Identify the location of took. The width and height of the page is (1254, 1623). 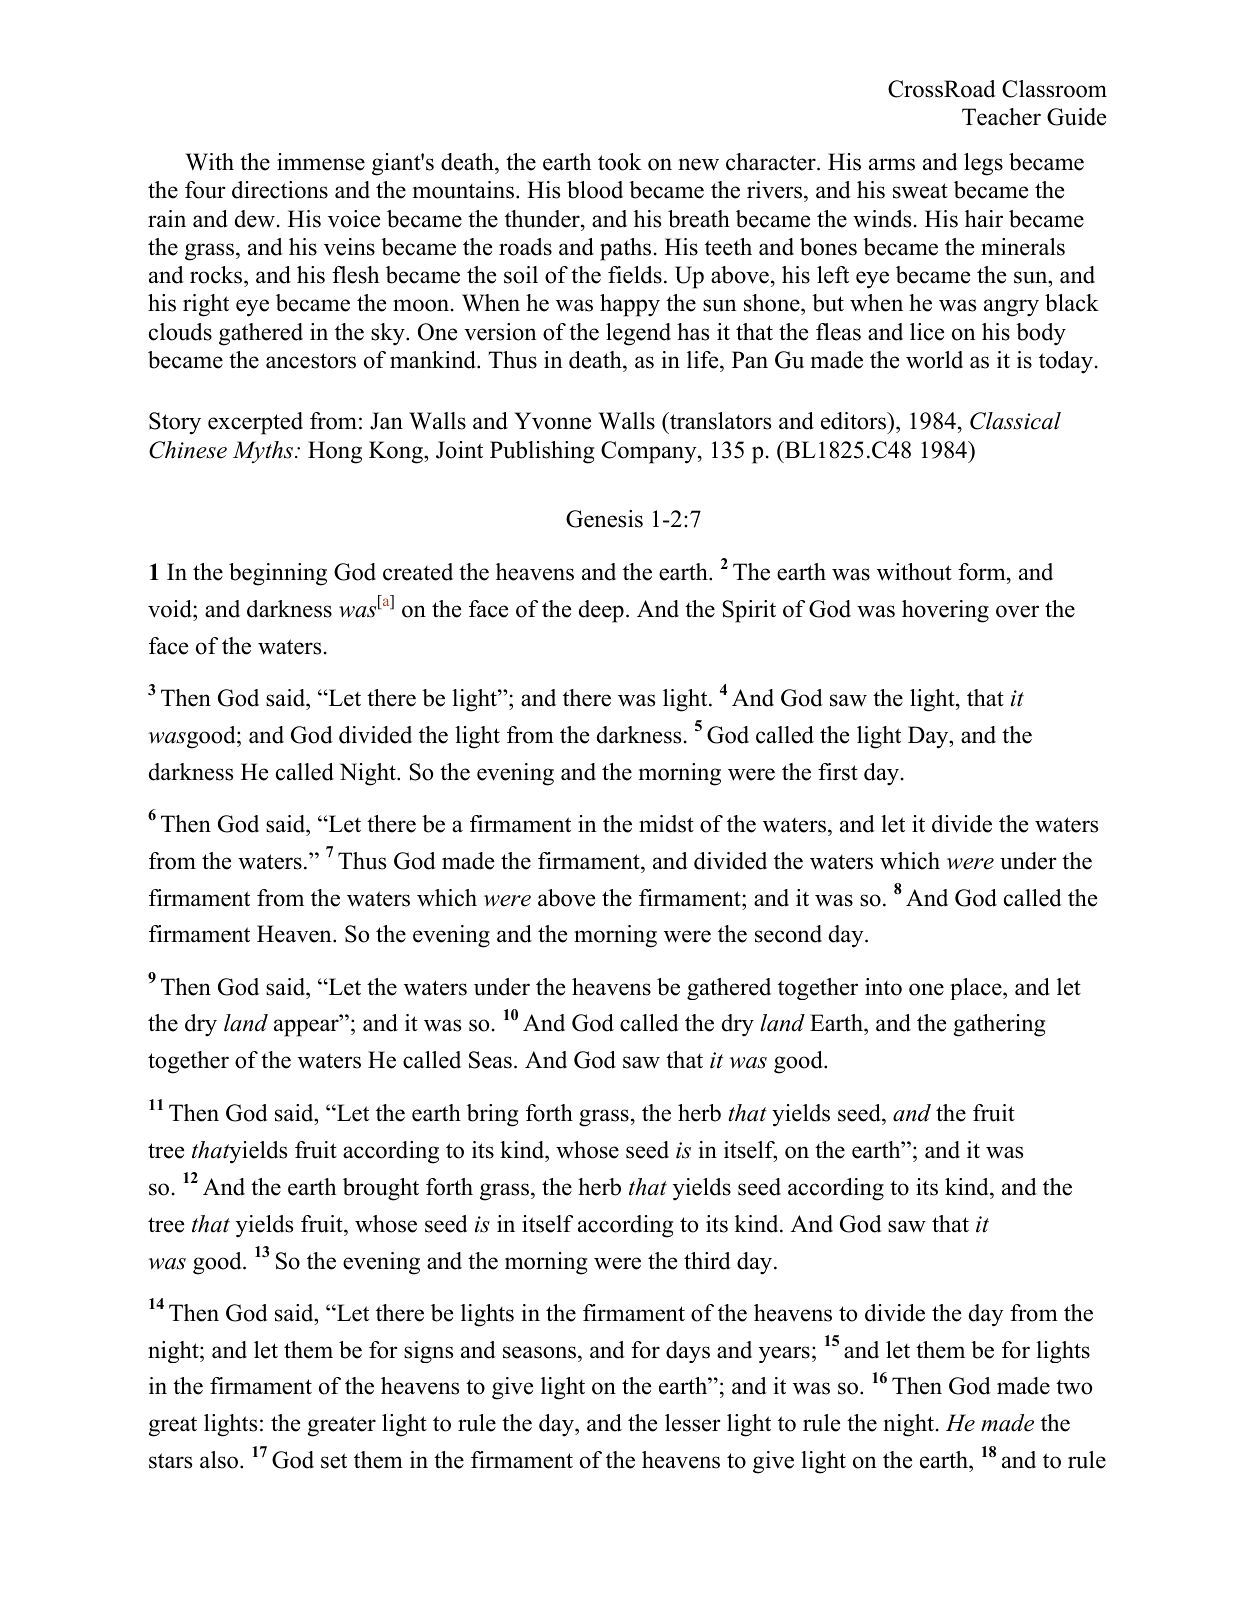
(620, 162).
